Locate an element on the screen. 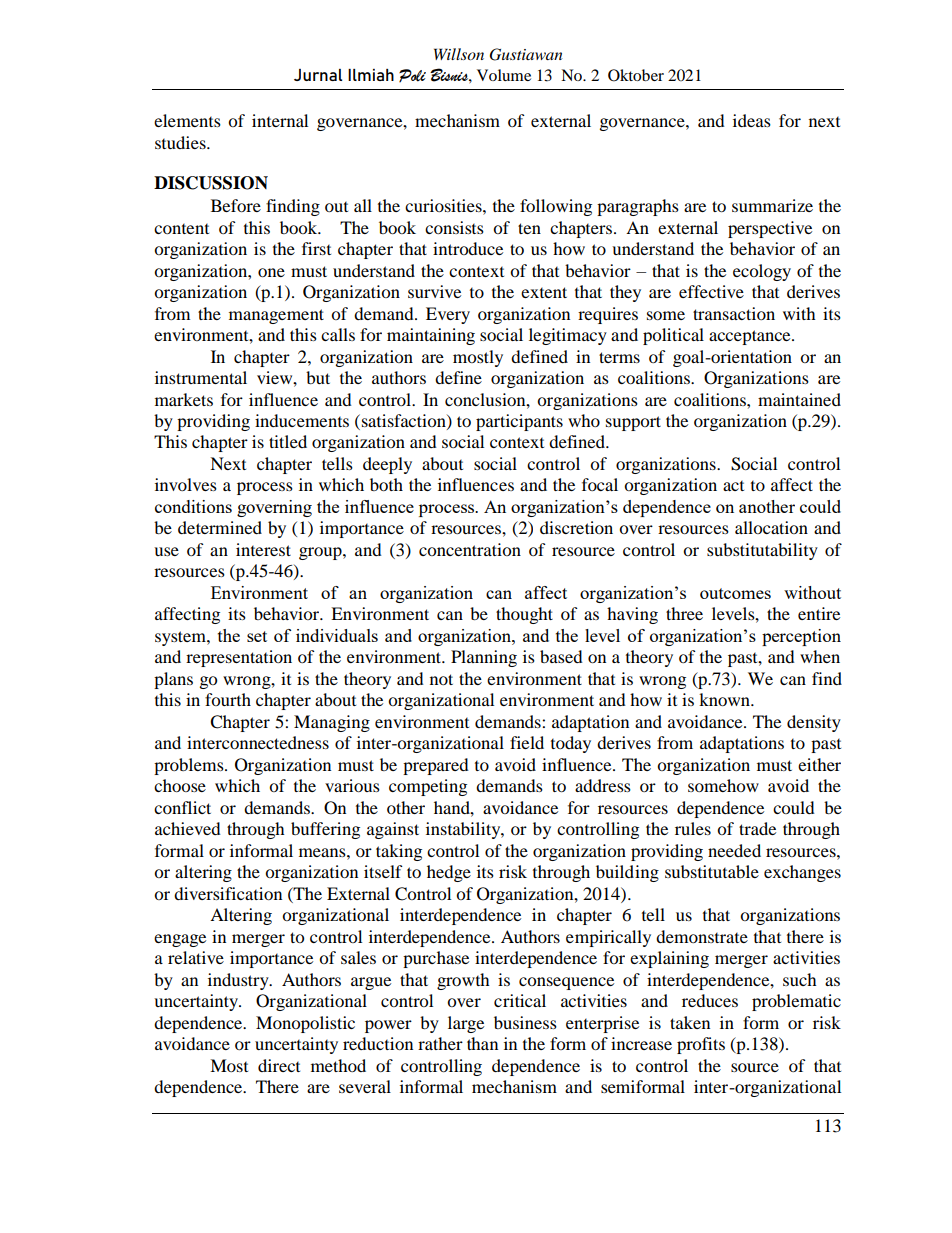  known is located at coordinates (725, 699).
